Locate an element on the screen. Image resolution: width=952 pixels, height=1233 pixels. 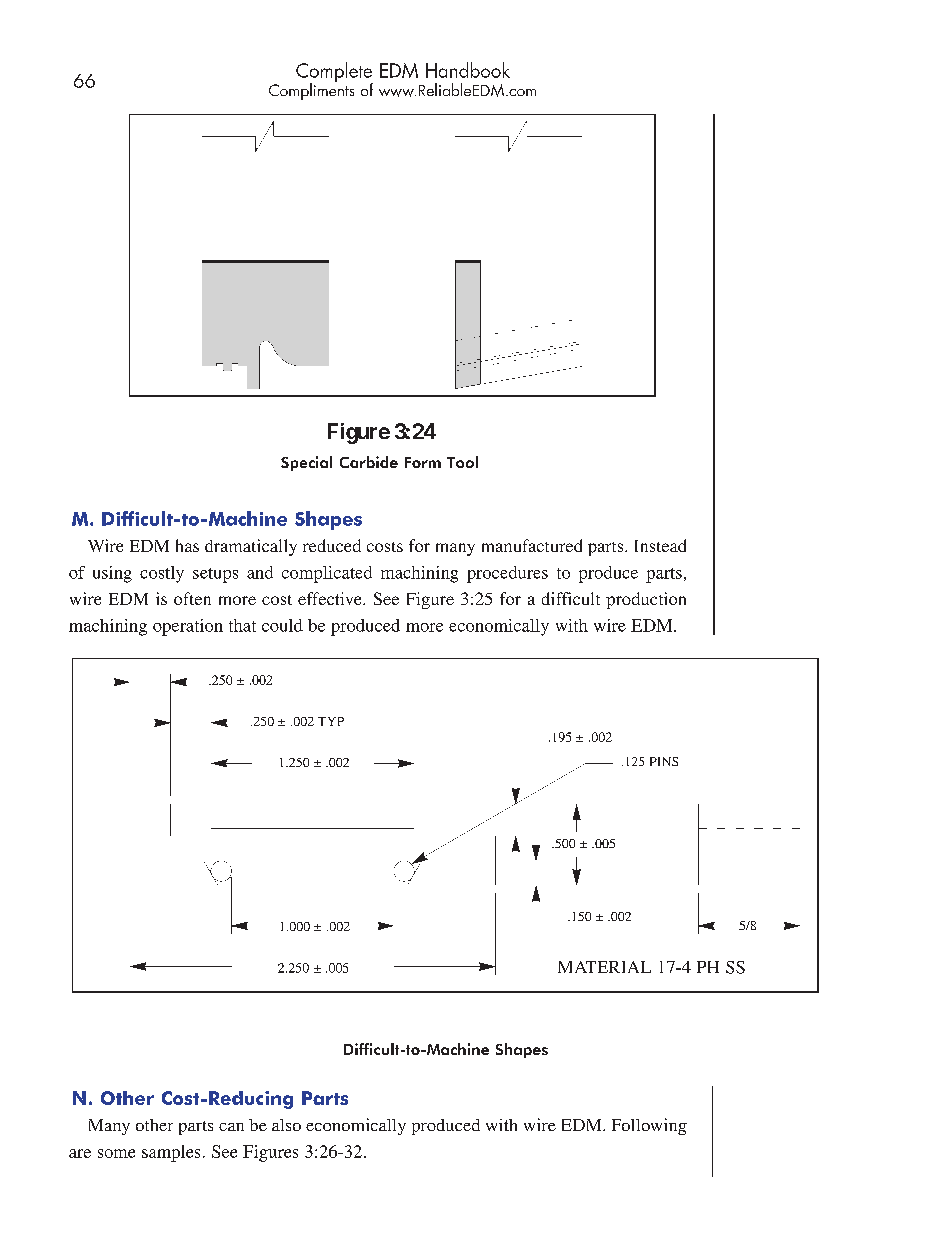
manufactured is located at coordinates (532, 545).
